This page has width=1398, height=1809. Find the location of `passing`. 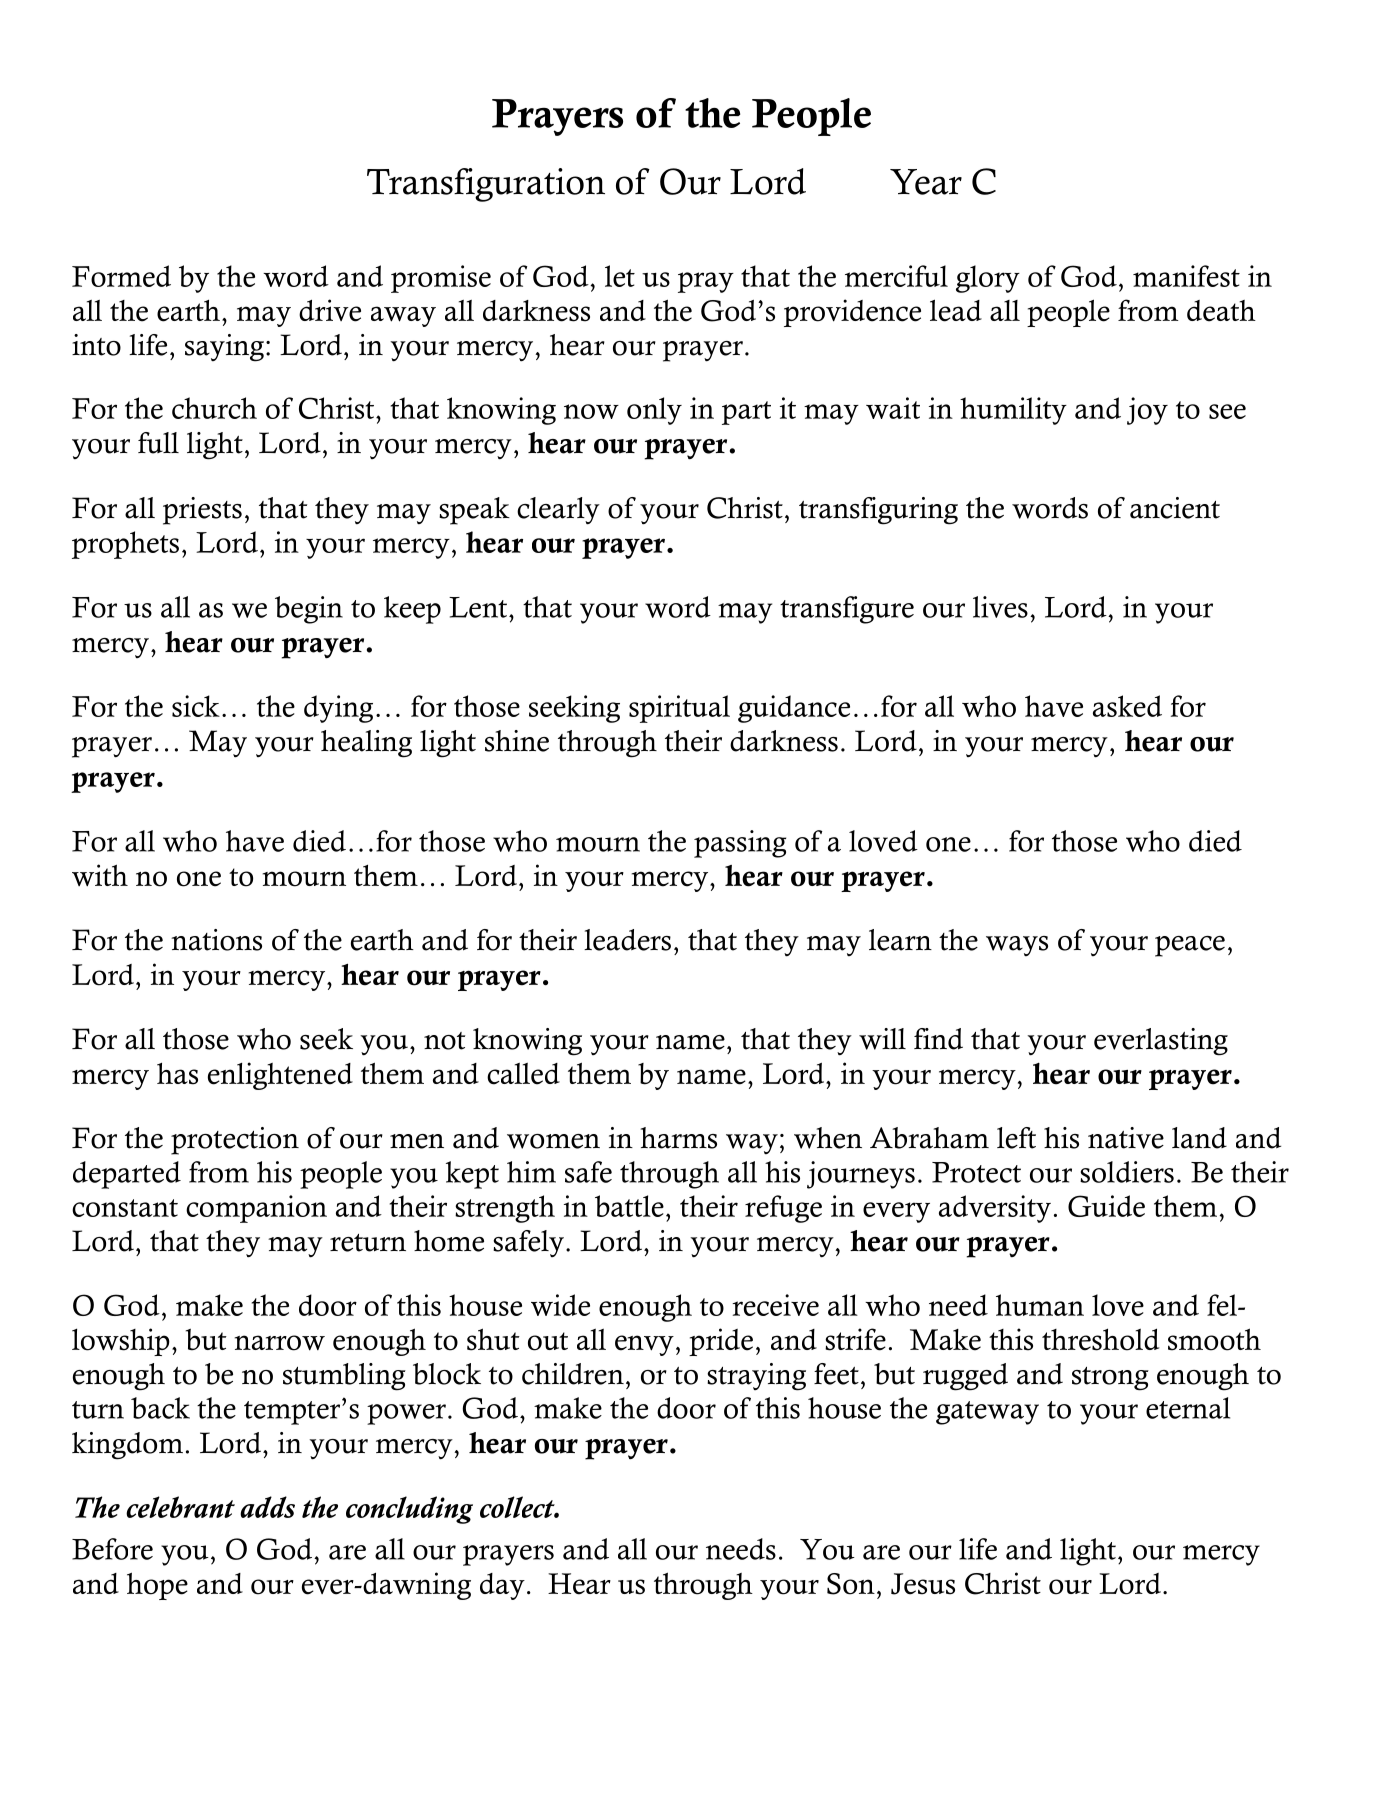

passing is located at coordinates (740, 844).
